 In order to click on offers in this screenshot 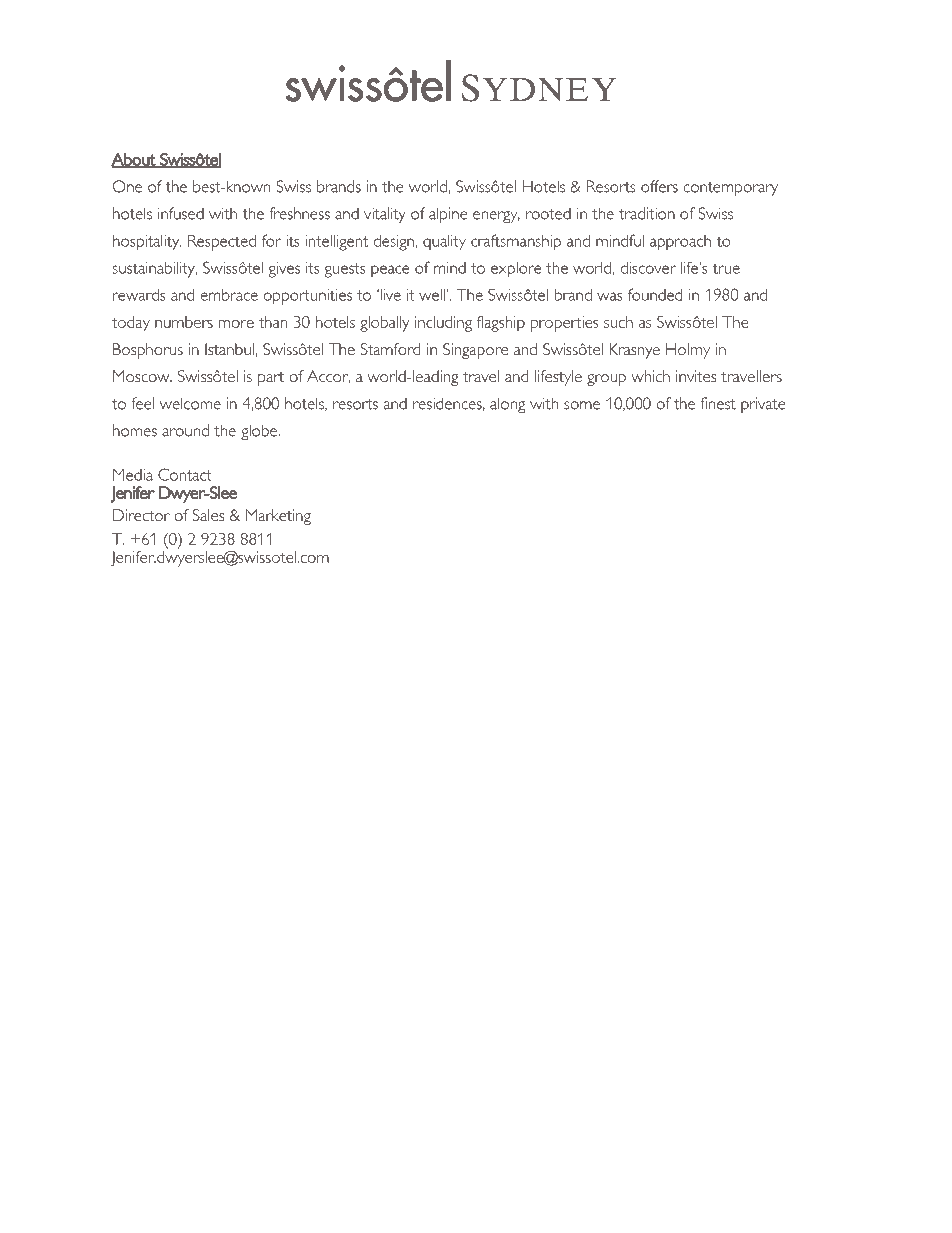, I will do `click(659, 186)`.
